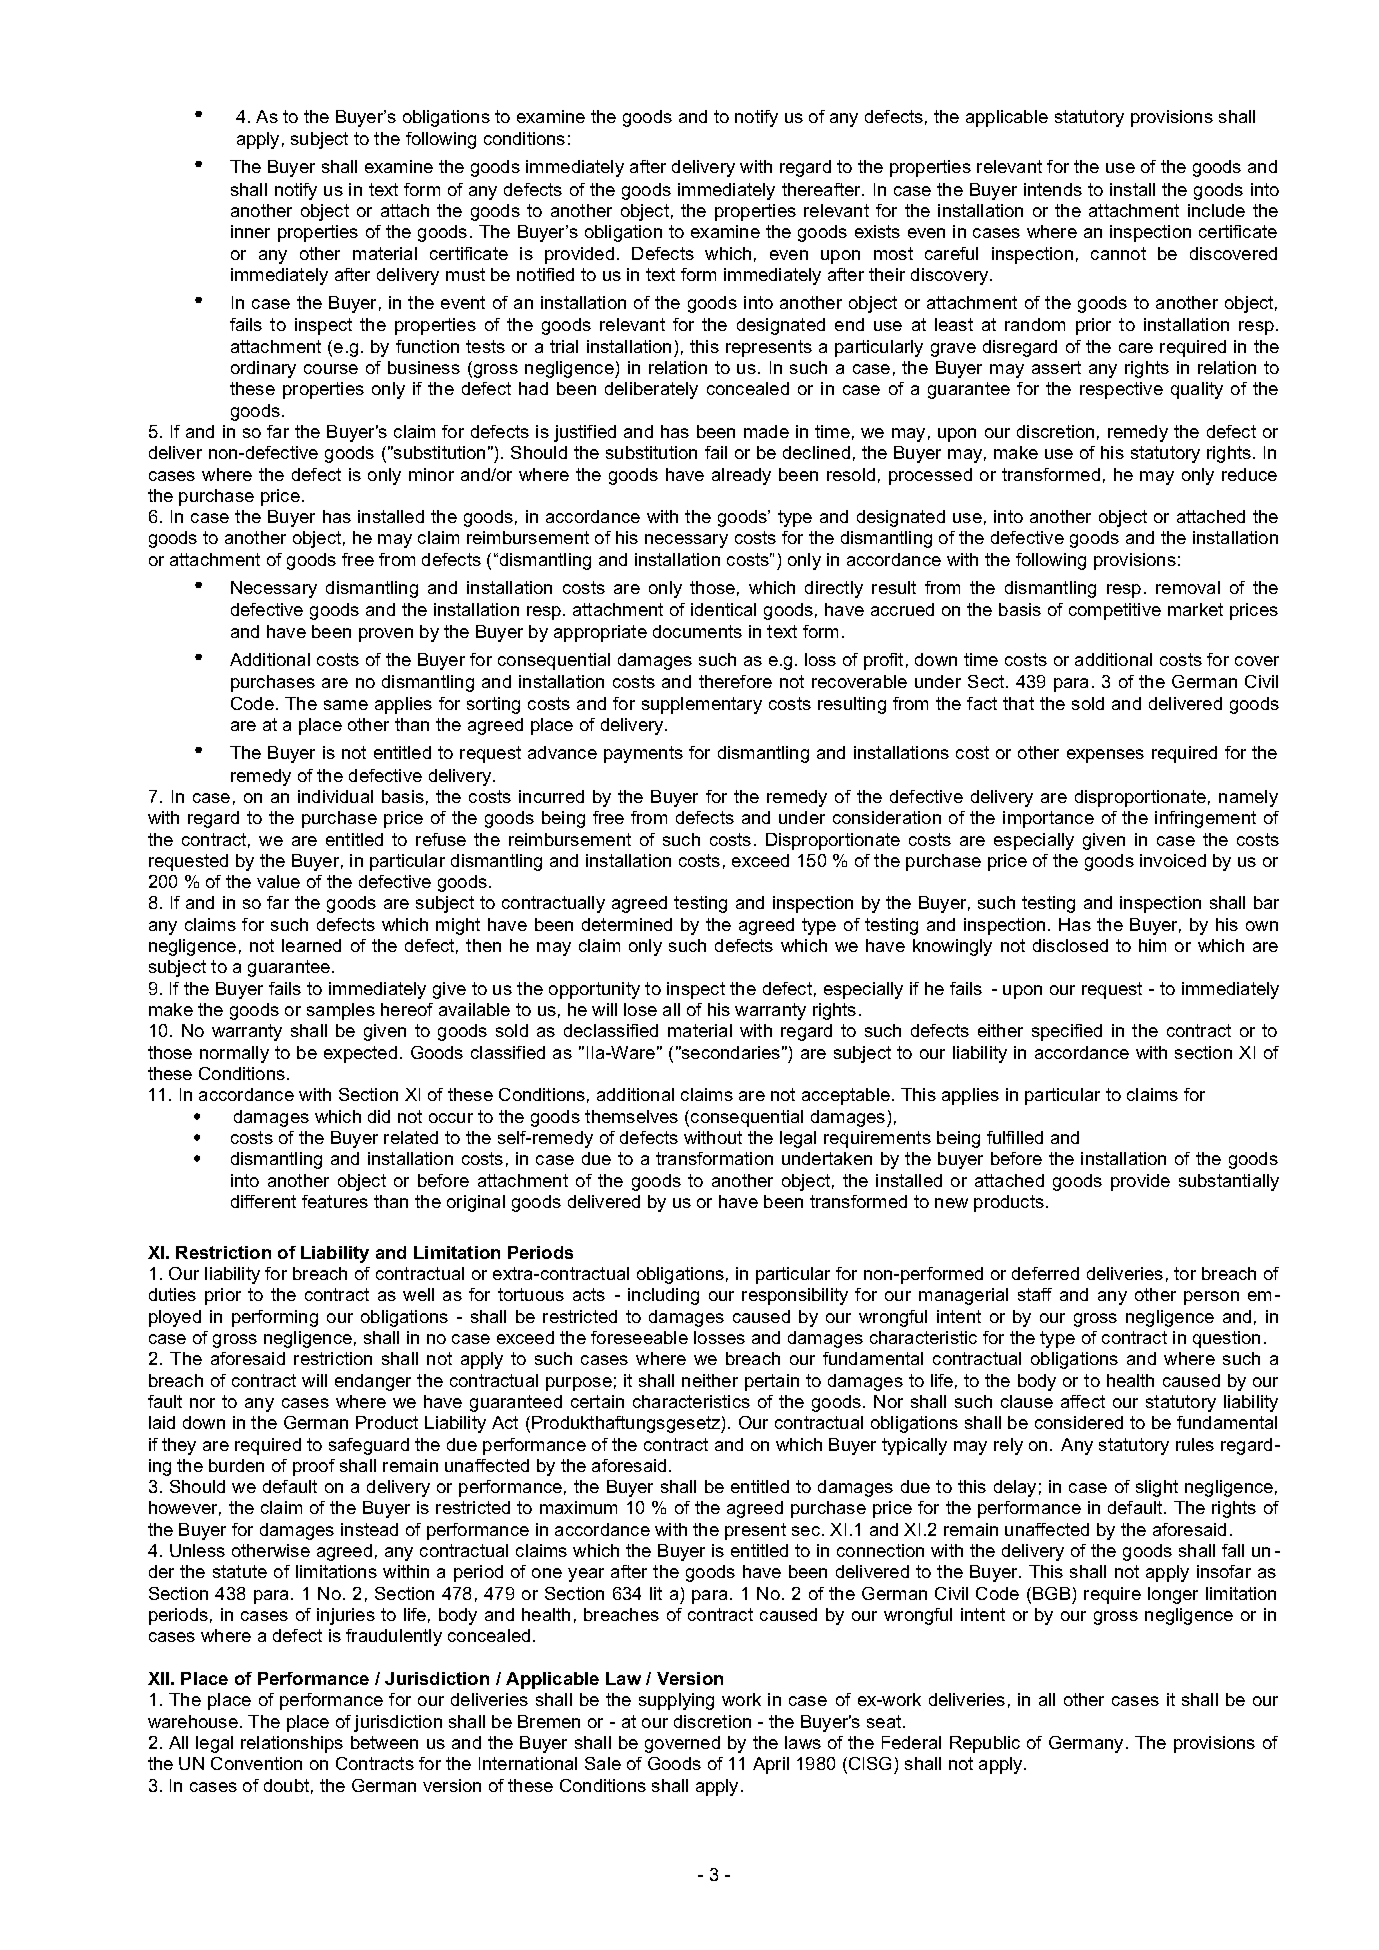 The width and height of the document is (1379, 1950). What do you see at coordinates (877, 231) in the document?
I see `exists` at bounding box center [877, 231].
